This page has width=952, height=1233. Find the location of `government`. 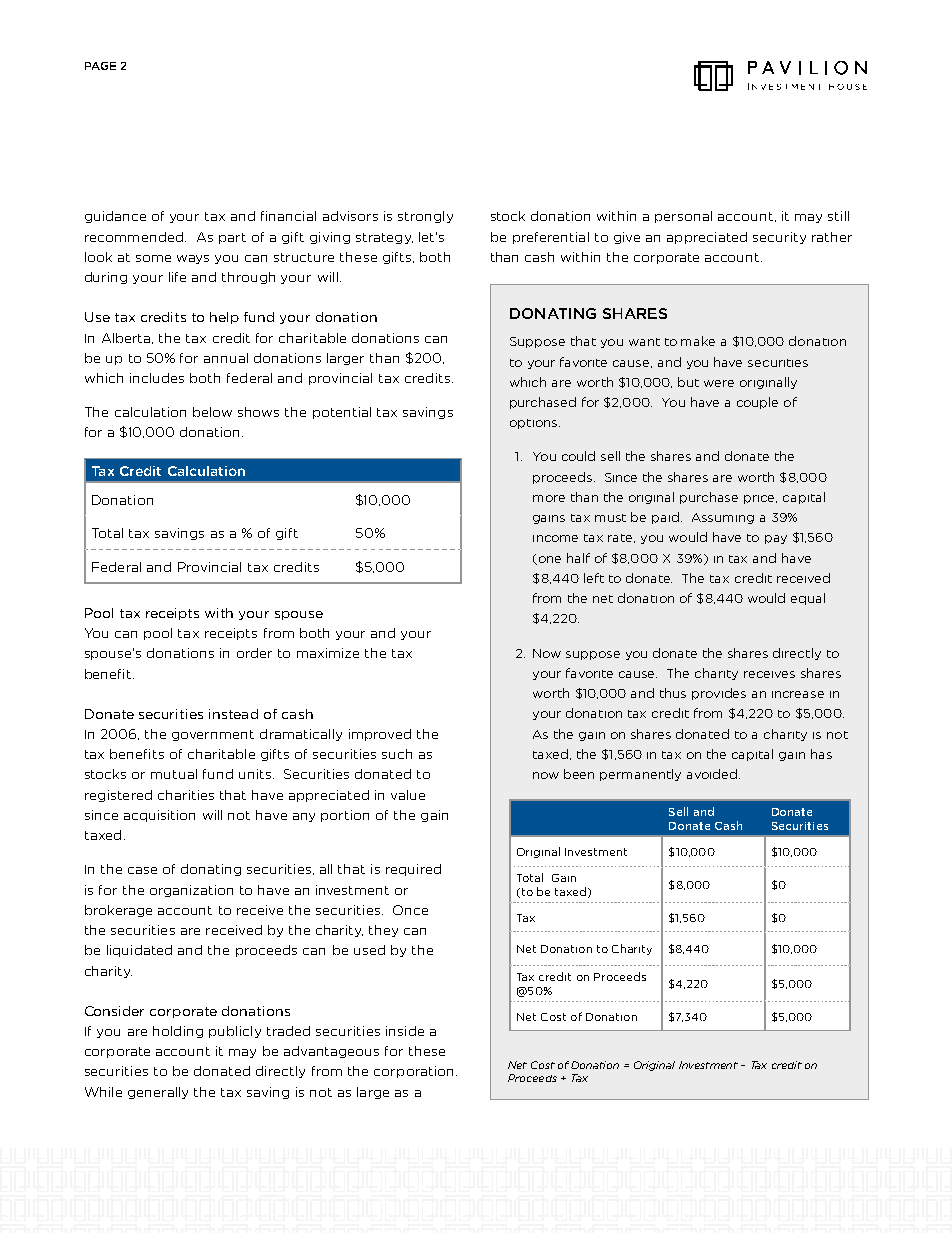

government is located at coordinates (213, 735).
